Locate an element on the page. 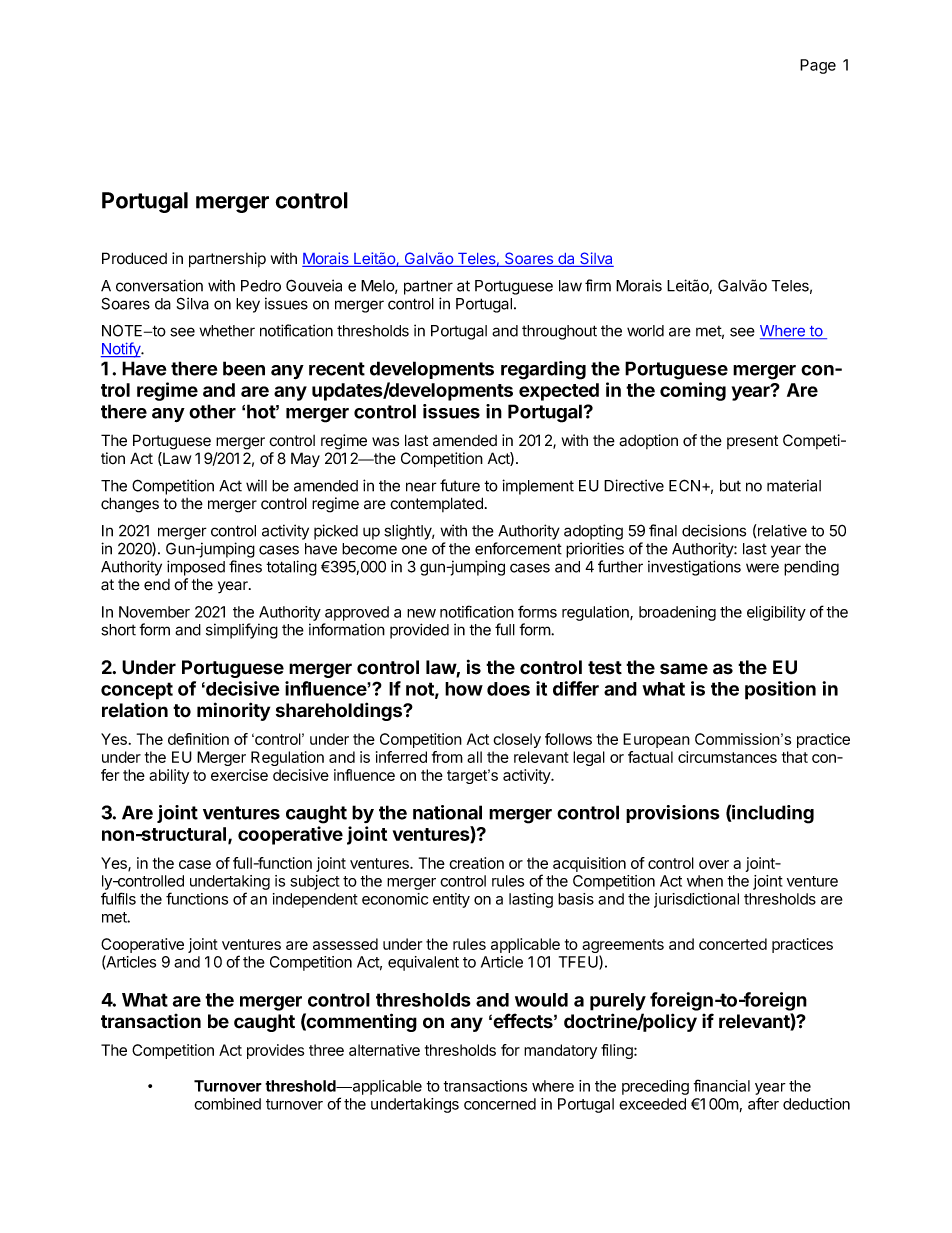  Page is located at coordinates (818, 66).
